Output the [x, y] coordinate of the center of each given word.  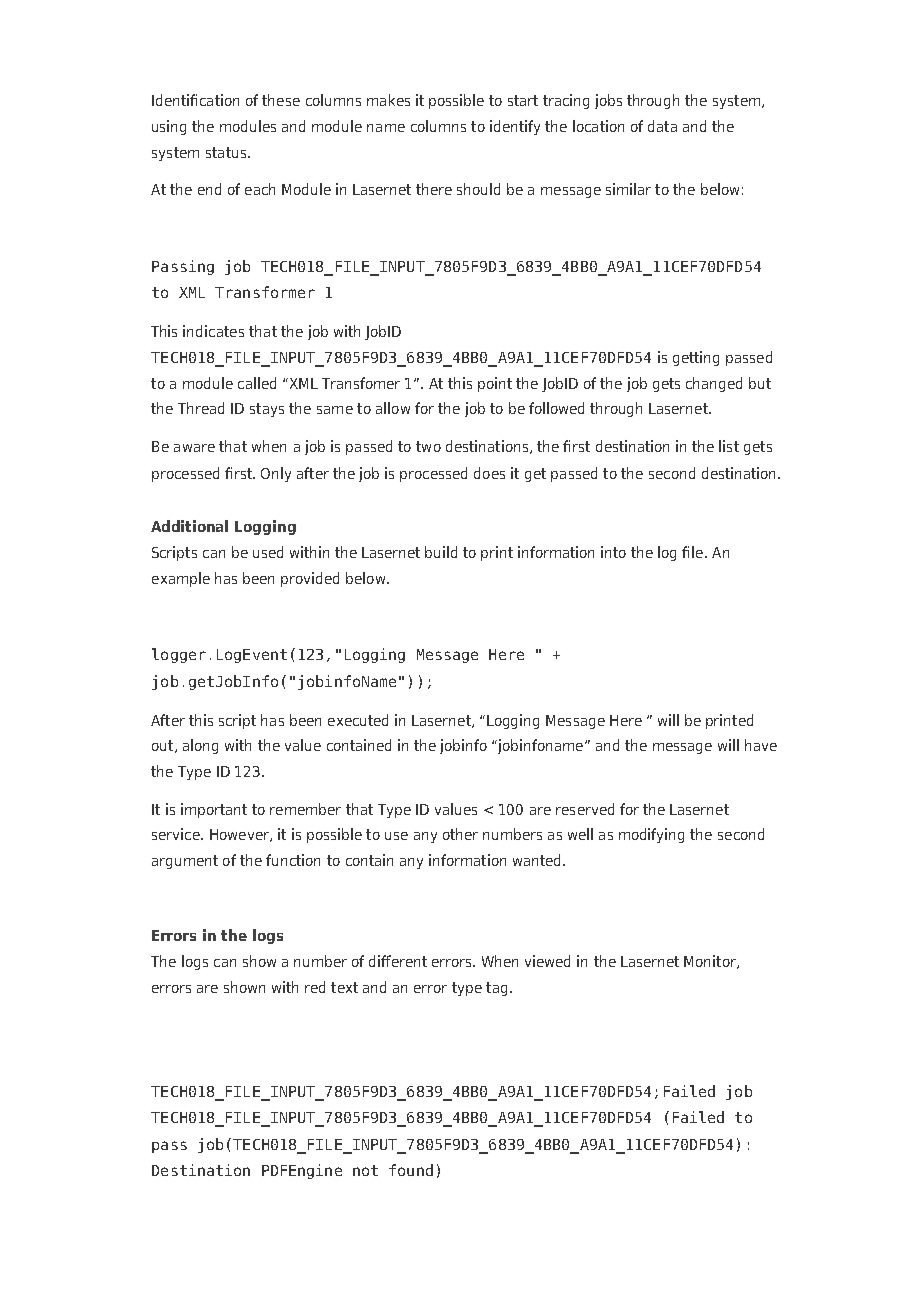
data [662, 126]
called [257, 383]
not [365, 1170]
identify [515, 127]
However [240, 835]
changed [714, 384]
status [227, 152]
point [495, 384]
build [441, 552]
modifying [651, 835]
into [613, 552]
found [411, 1170]
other [460, 834]
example [181, 579]
